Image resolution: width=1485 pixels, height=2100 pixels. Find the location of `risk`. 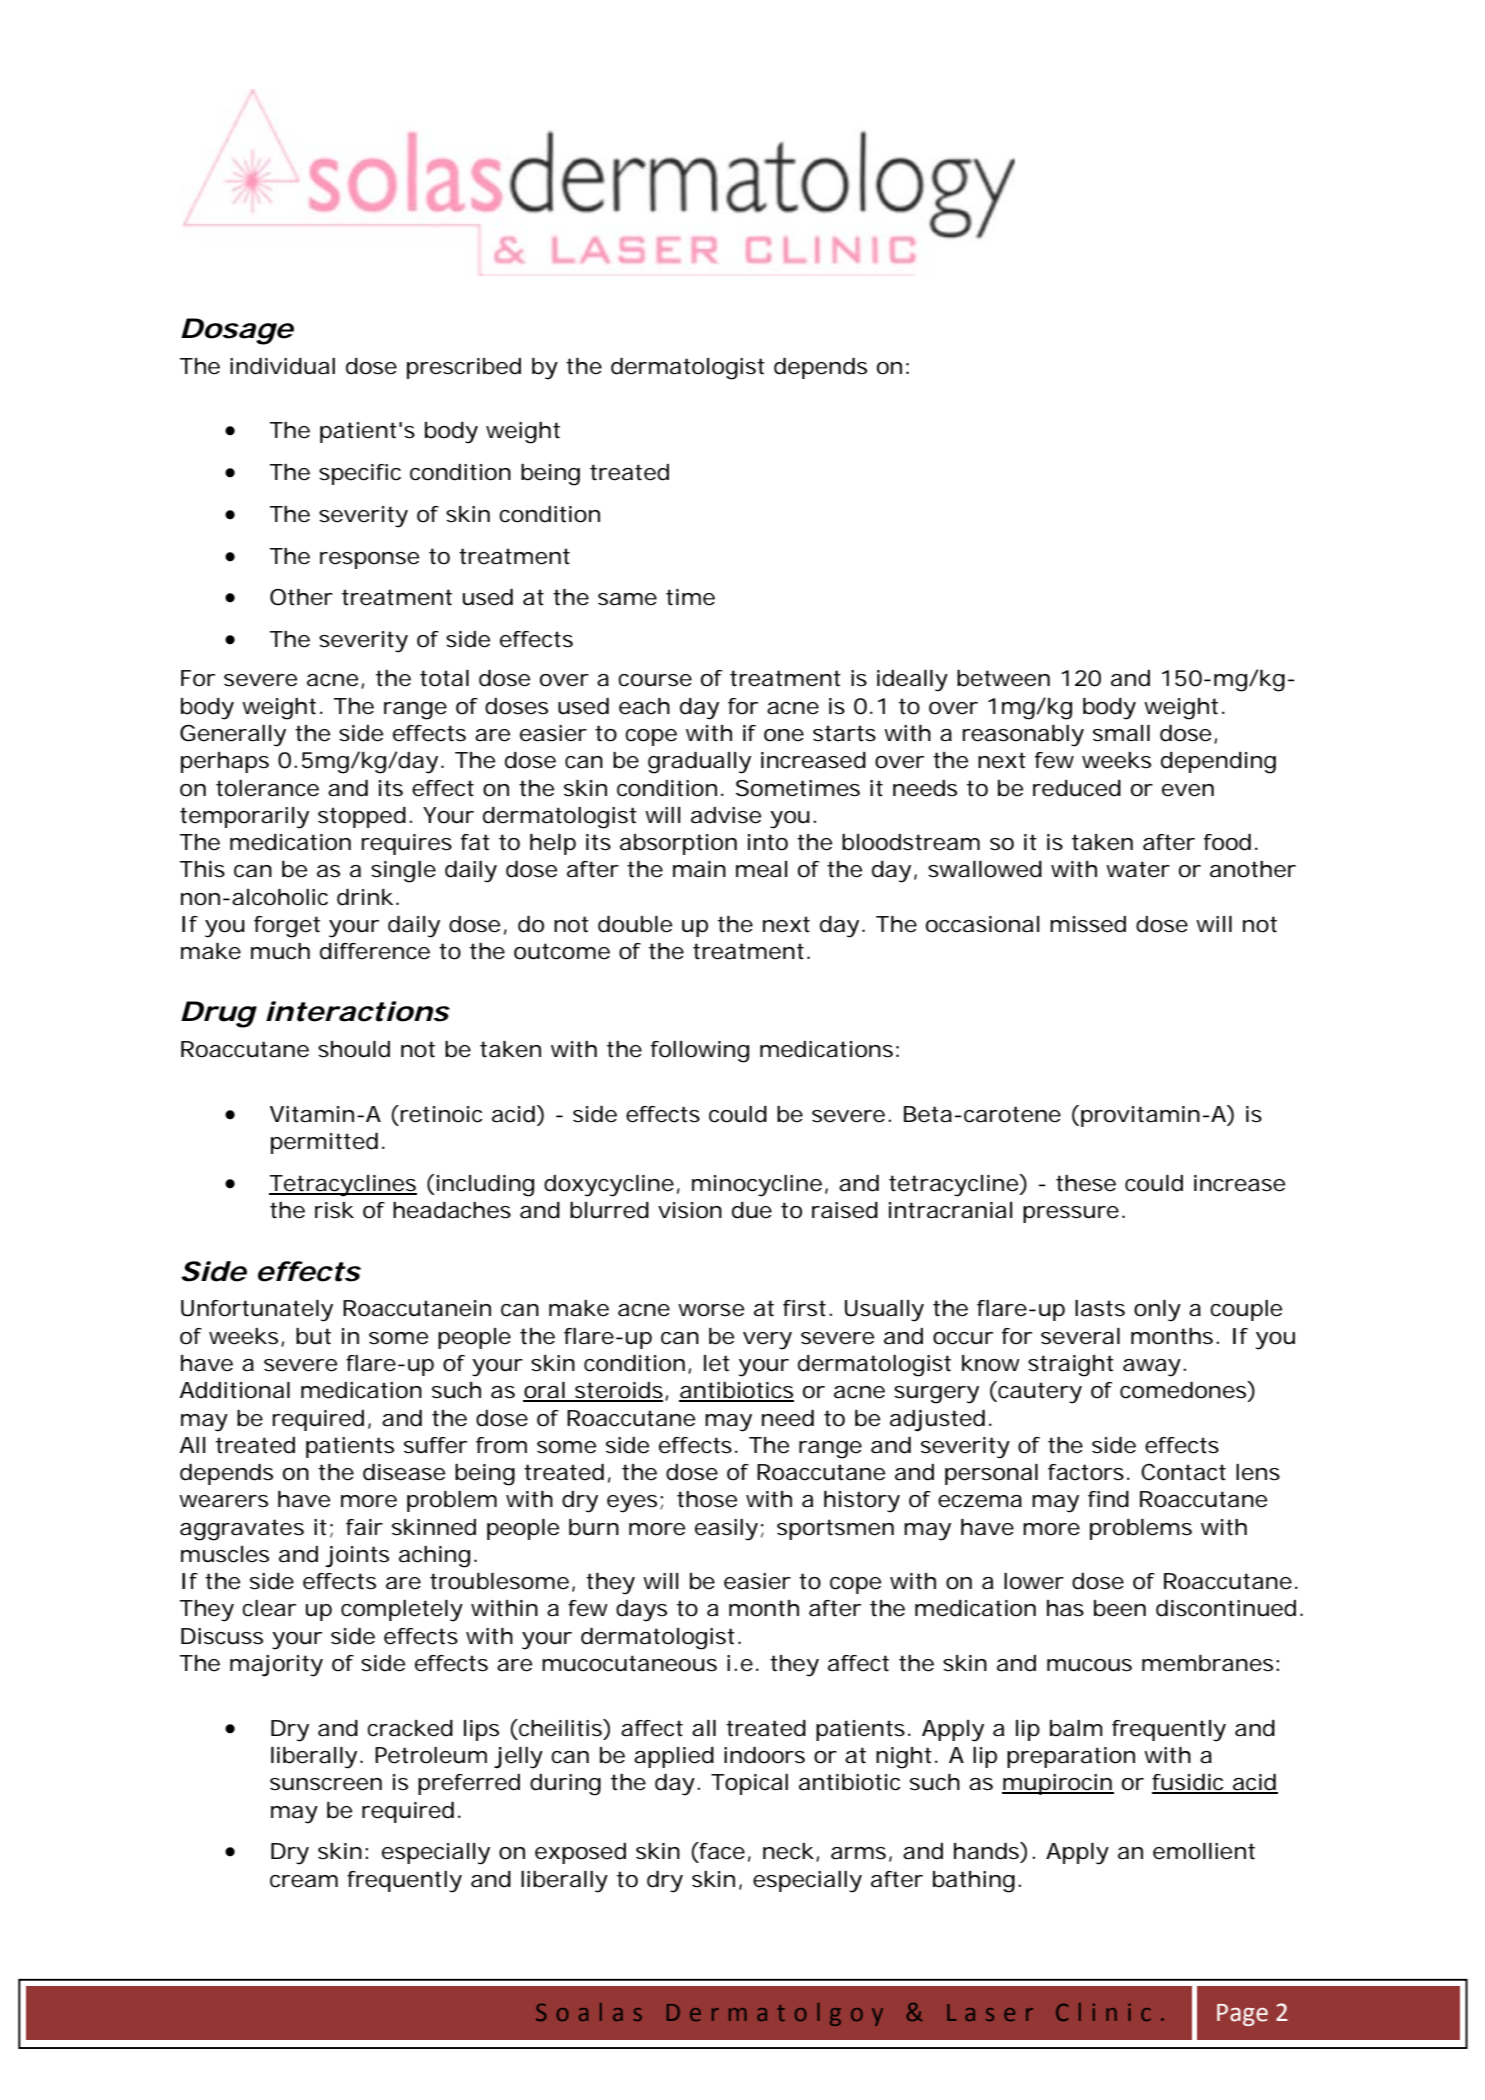

risk is located at coordinates (334, 1210).
